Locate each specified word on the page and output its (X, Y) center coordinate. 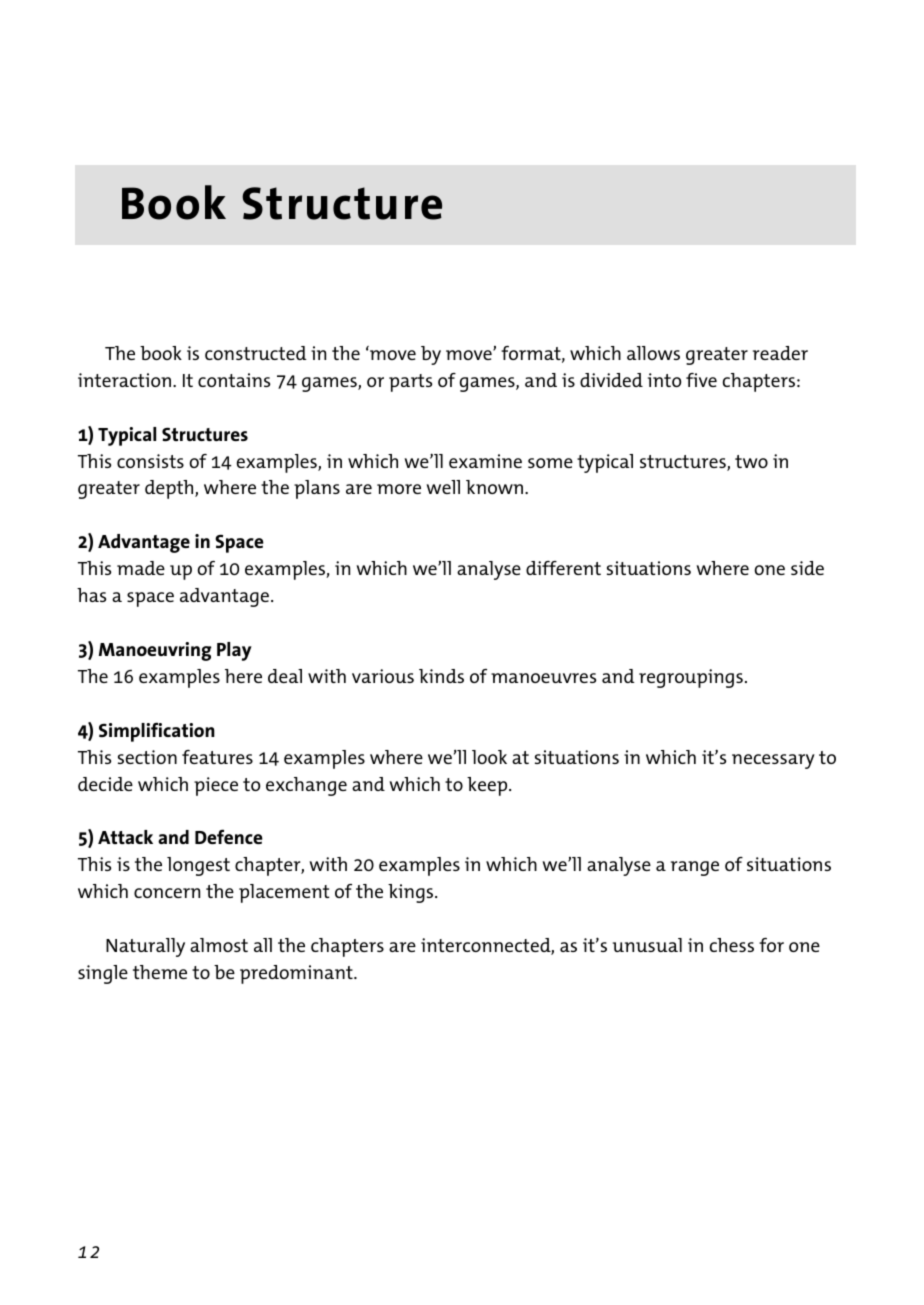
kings (412, 893)
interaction (124, 380)
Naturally (145, 947)
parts (410, 383)
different (563, 568)
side (807, 568)
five (701, 380)
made (141, 568)
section (147, 757)
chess (732, 945)
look (489, 757)
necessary (773, 761)
